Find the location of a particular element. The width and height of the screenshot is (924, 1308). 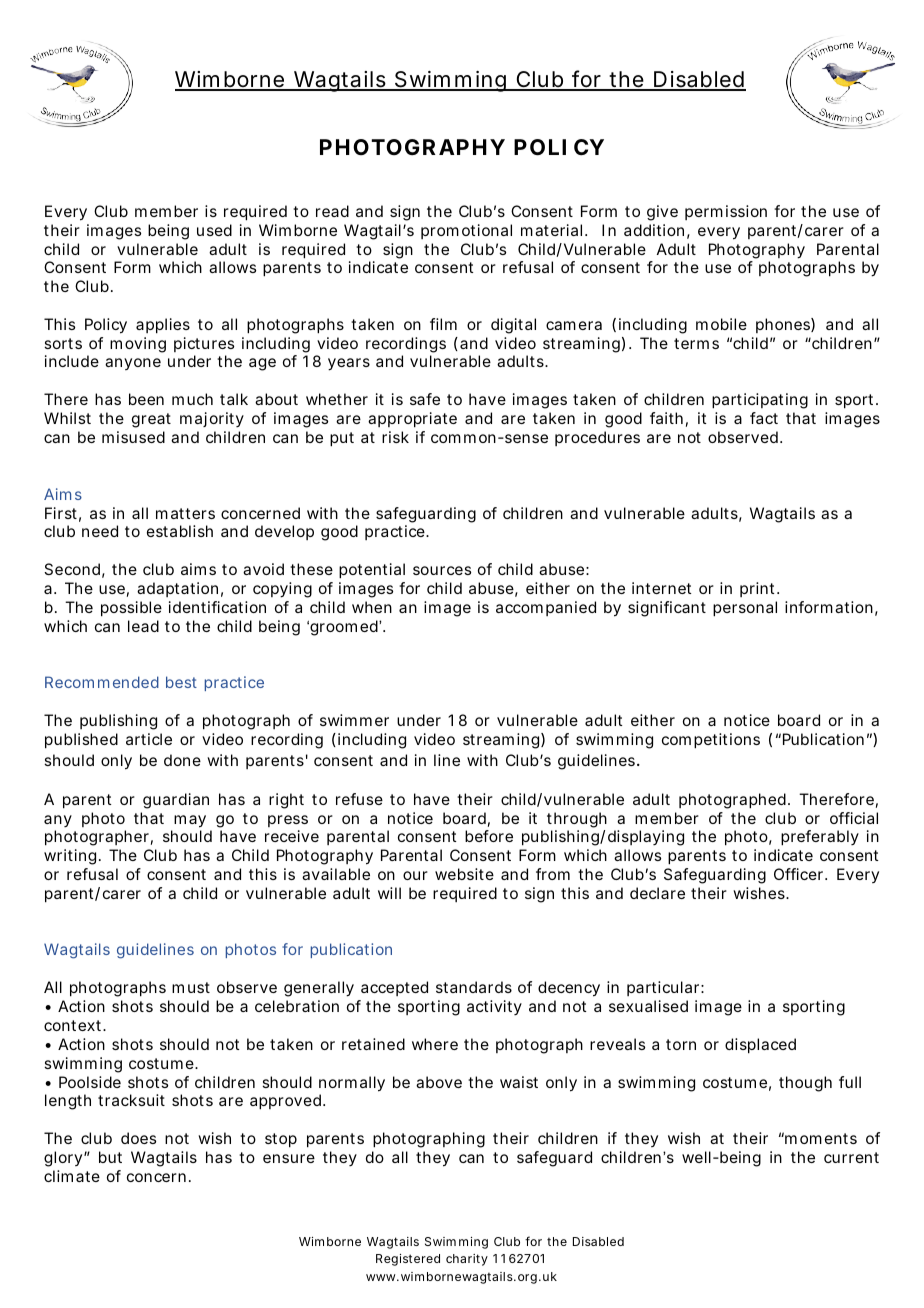

promotional is located at coordinates (466, 231).
